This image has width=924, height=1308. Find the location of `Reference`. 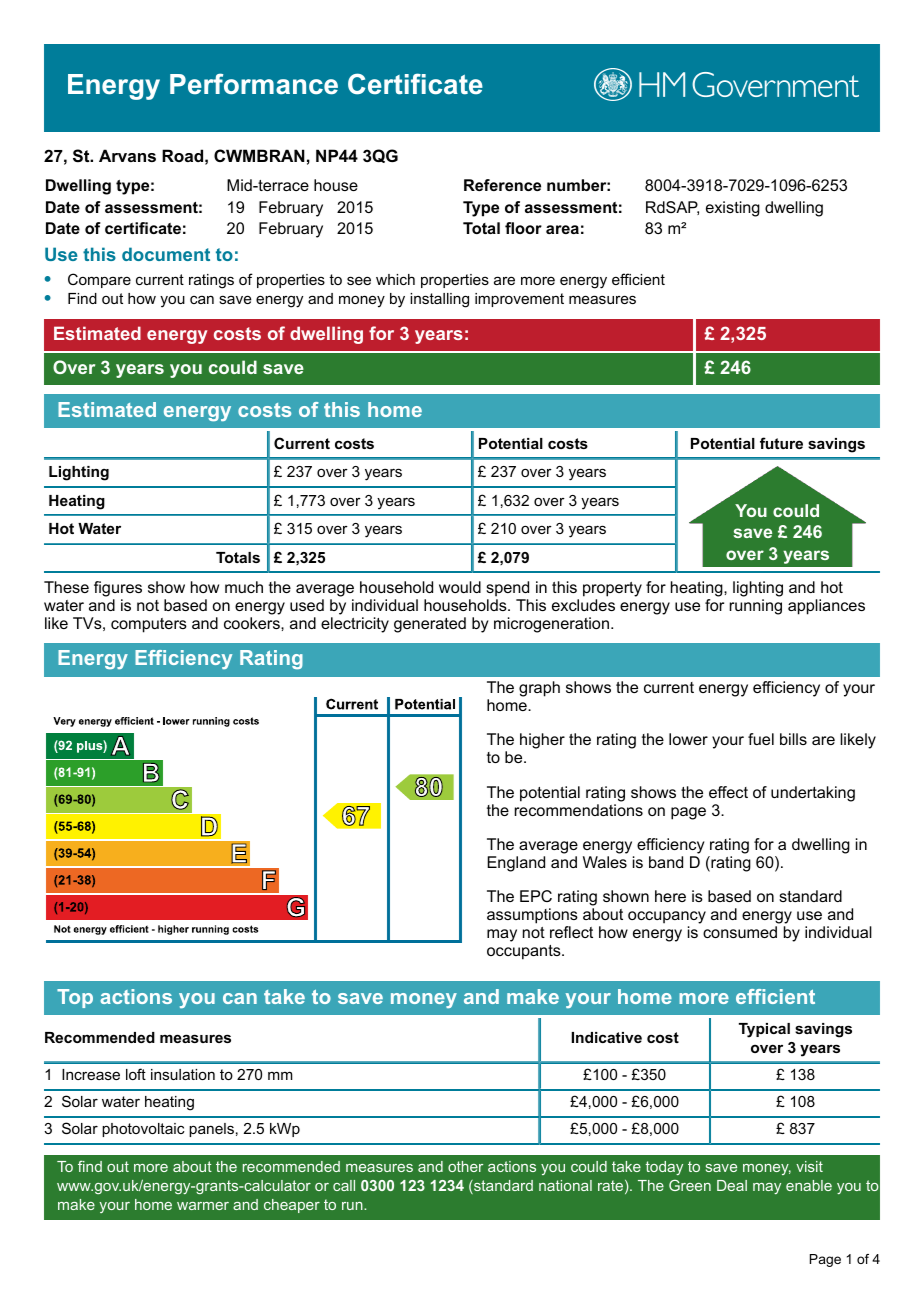

Reference is located at coordinates (502, 185).
